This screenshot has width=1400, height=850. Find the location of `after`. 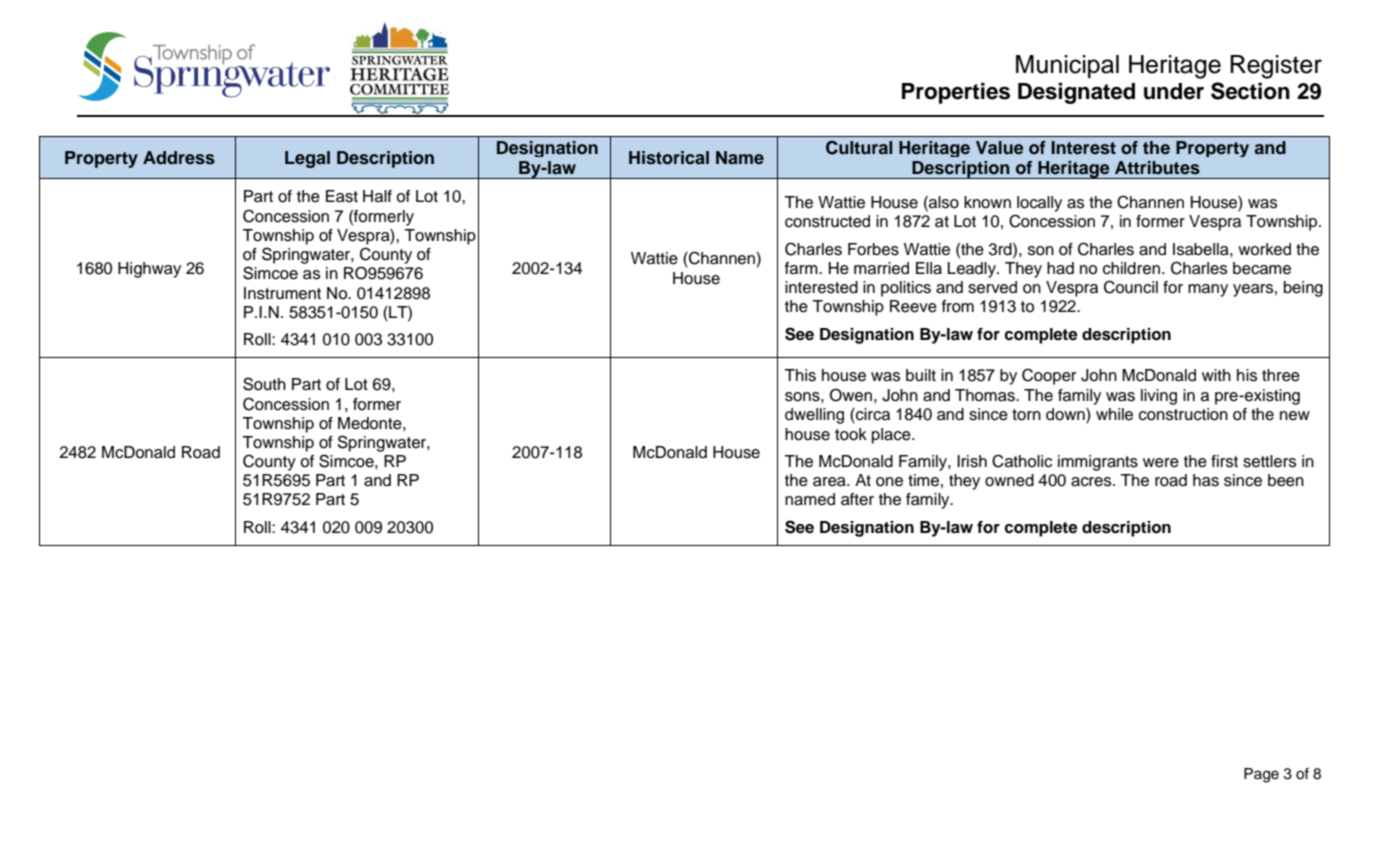

after is located at coordinates (857, 499).
